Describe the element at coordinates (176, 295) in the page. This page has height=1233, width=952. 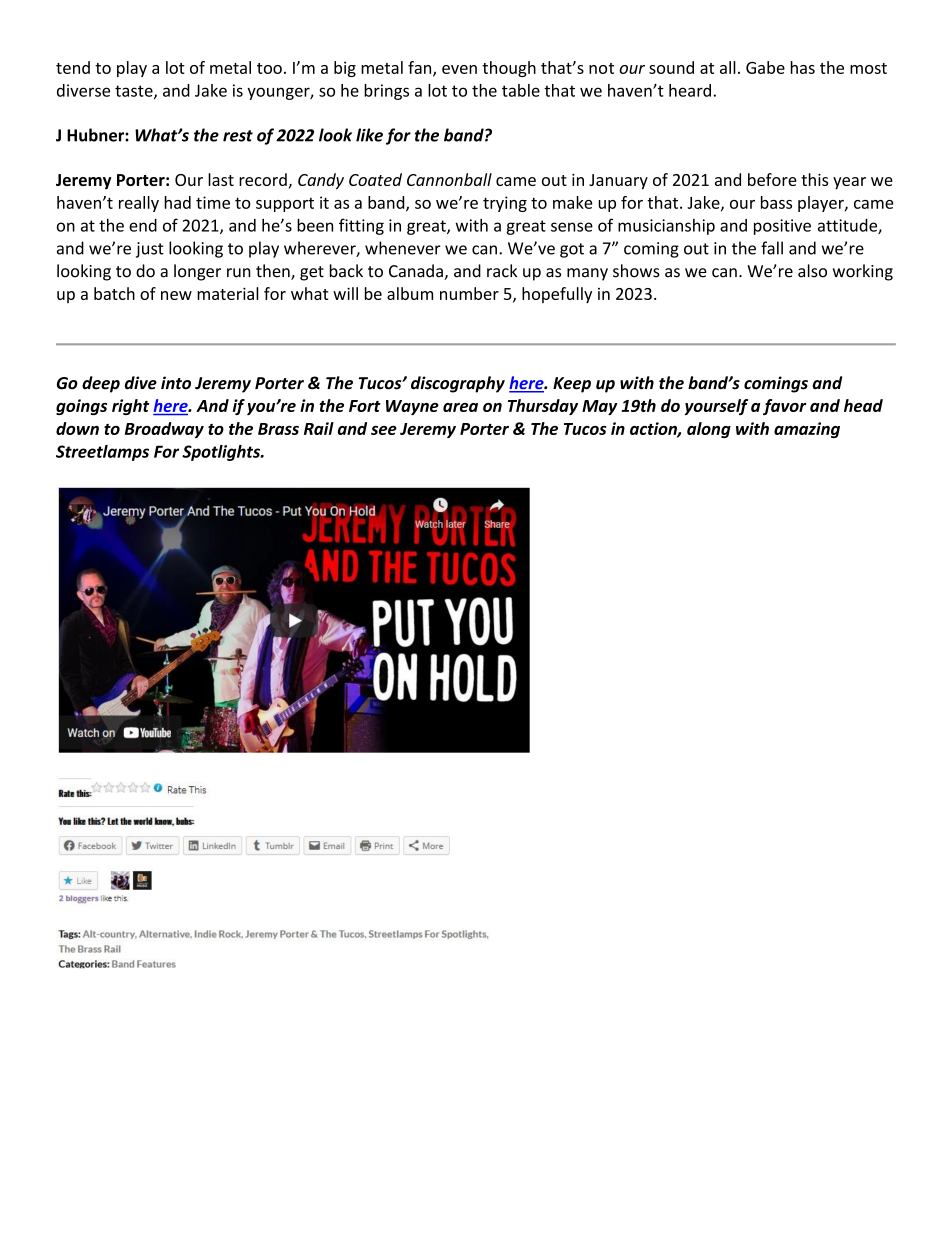
I see `new` at that location.
